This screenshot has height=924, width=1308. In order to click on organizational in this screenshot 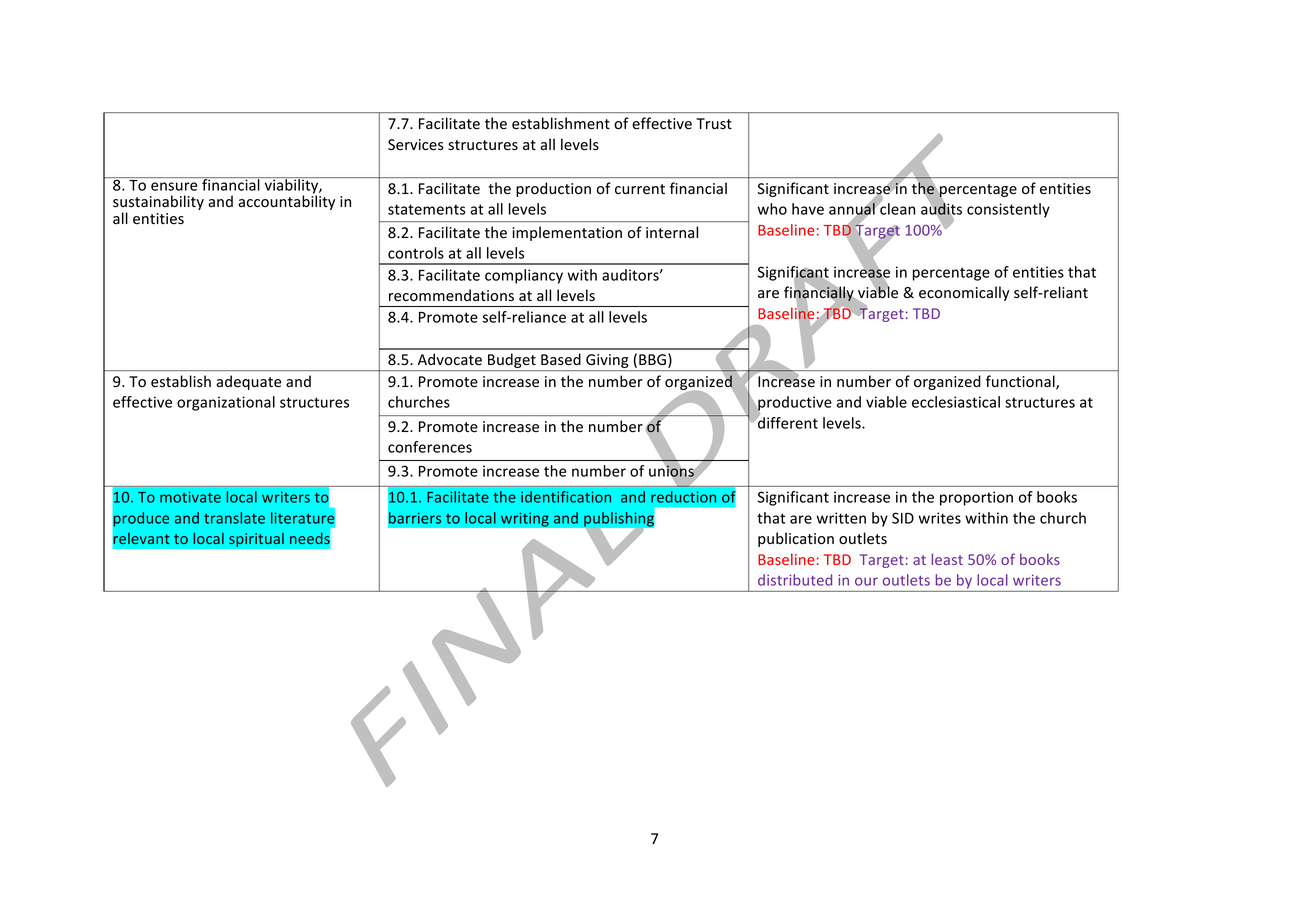, I will do `click(226, 403)`.
